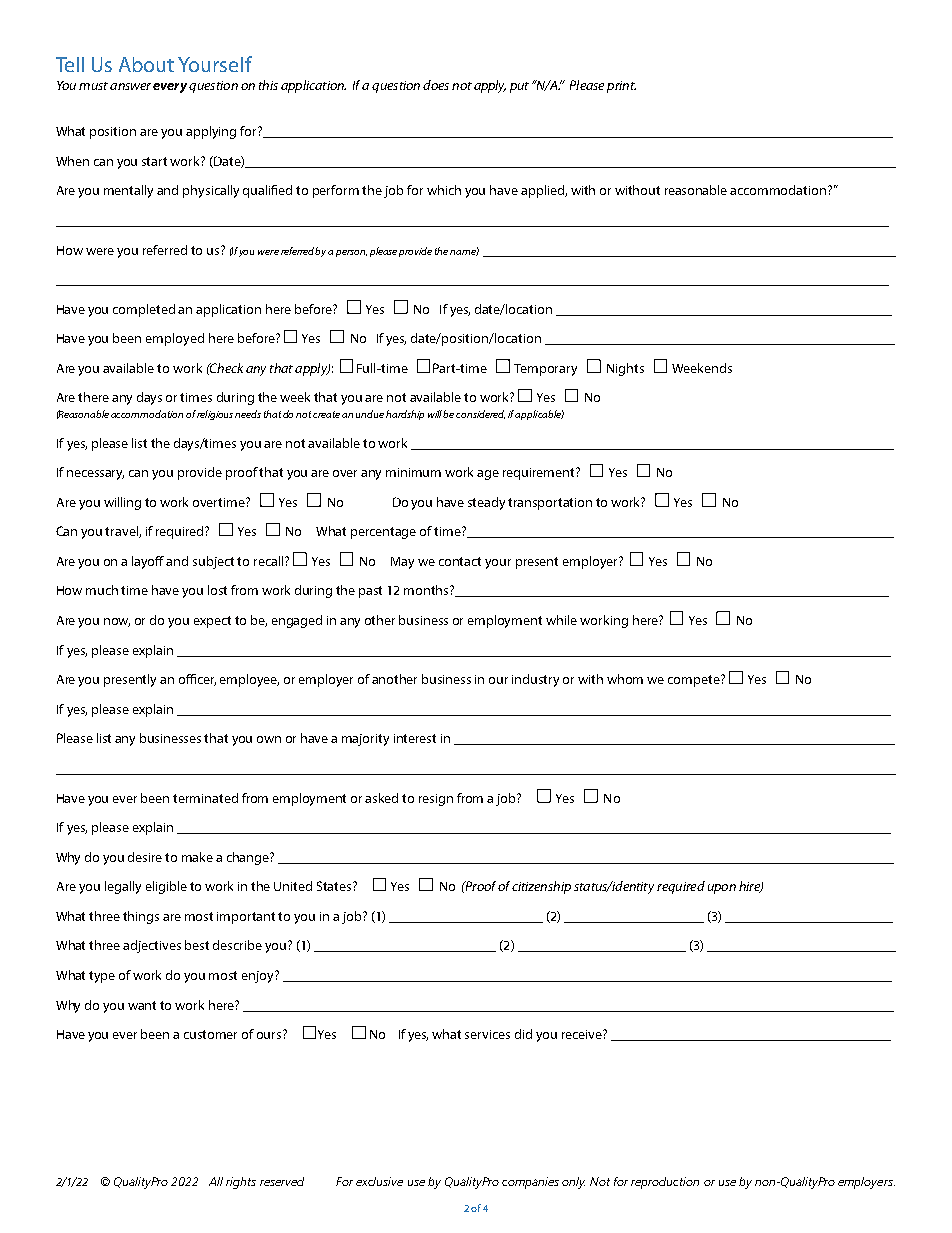 The height and width of the screenshot is (1233, 952). Describe the element at coordinates (205, 798) in the screenshot. I see `terminated` at that location.
